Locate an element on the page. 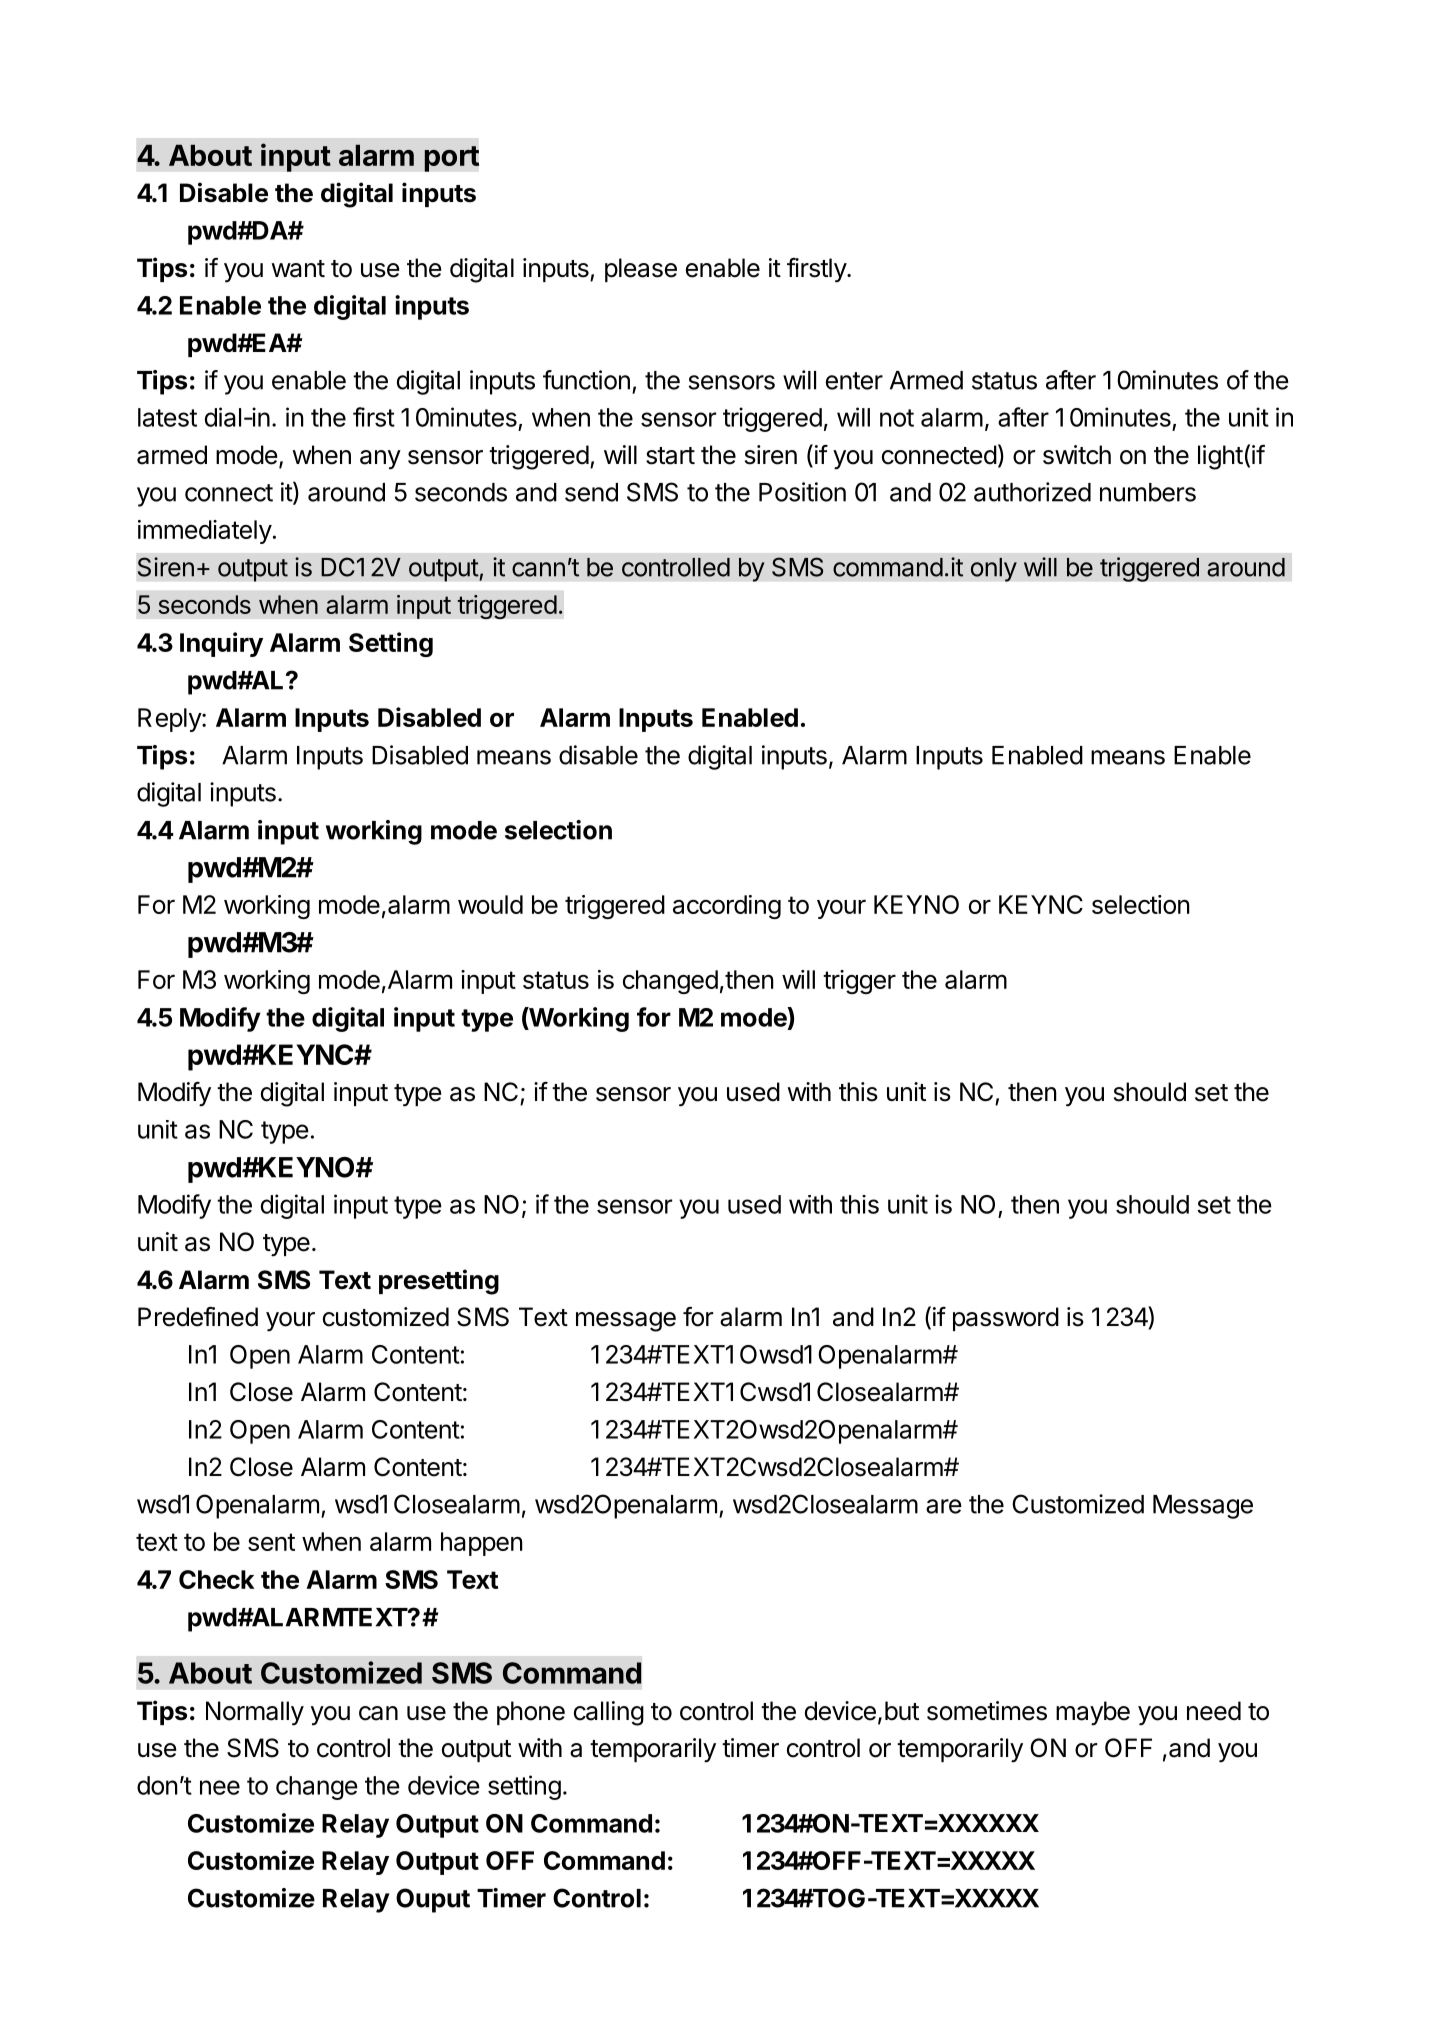 This document has width=1430, height=2023. Ouput is located at coordinates (433, 1900).
